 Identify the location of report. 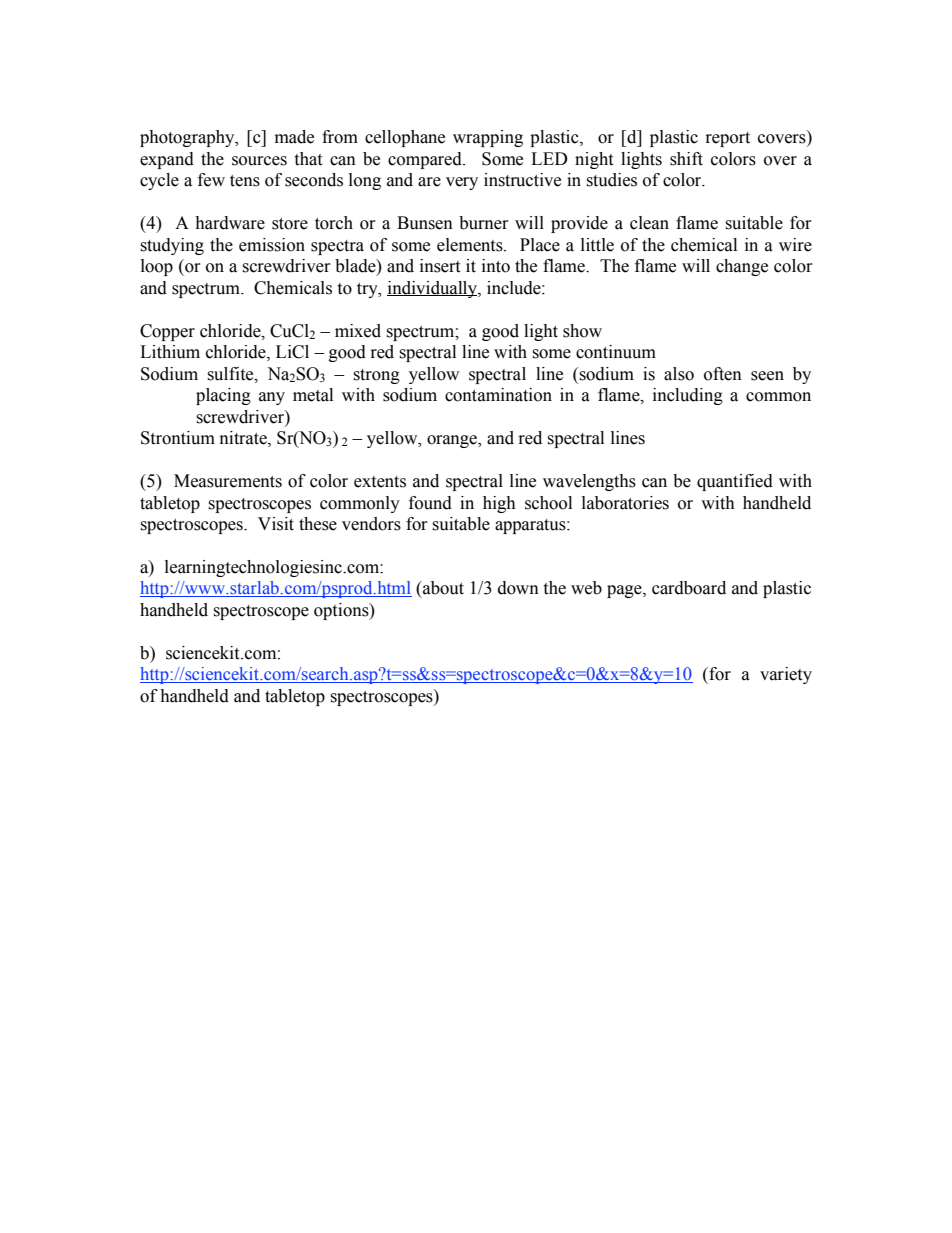
(728, 139).
